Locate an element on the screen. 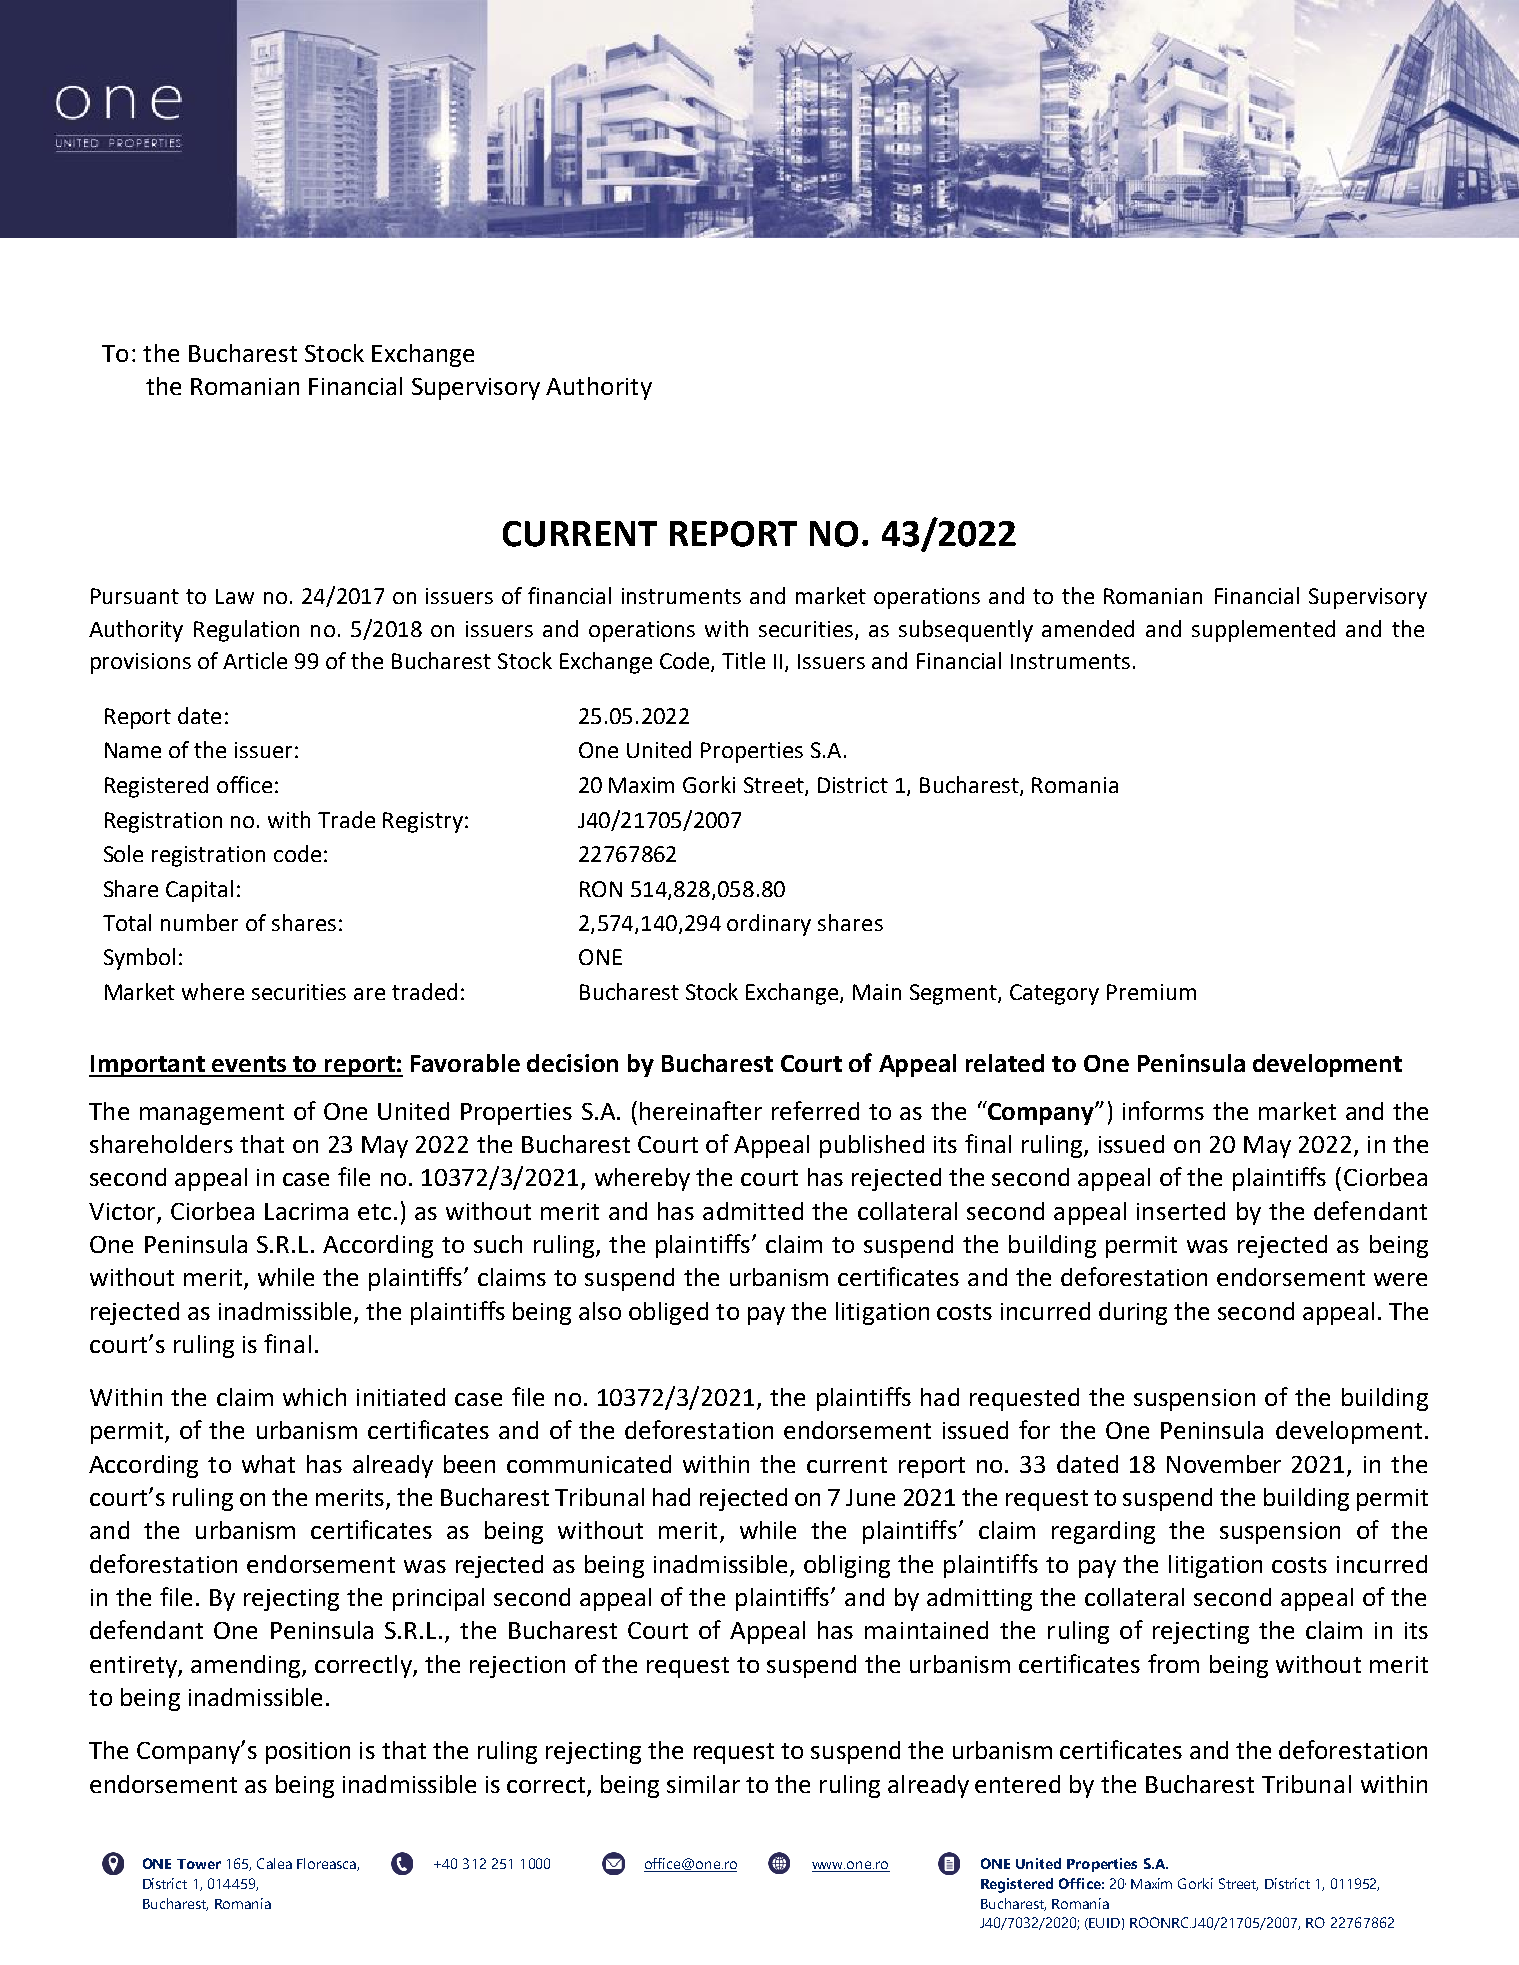 Image resolution: width=1519 pixels, height=1965 pixels. Premium is located at coordinates (1151, 992).
